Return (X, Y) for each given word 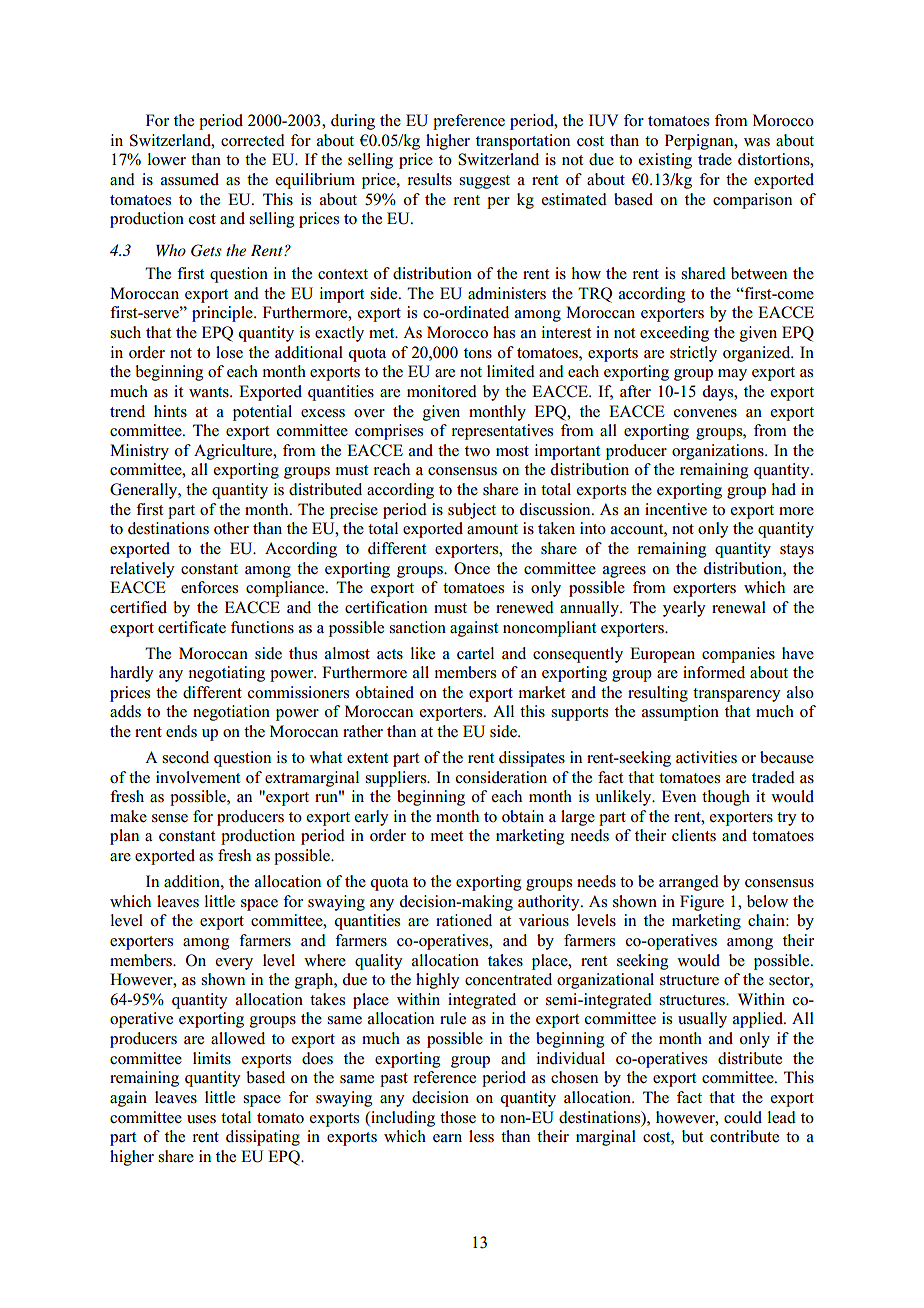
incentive (676, 509)
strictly (693, 354)
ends (181, 731)
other (231, 528)
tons (478, 353)
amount (492, 529)
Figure (702, 903)
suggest (484, 182)
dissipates (532, 759)
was (757, 142)
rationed (464, 920)
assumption (680, 713)
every (234, 964)
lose (229, 352)
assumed (190, 179)
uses (201, 1119)
